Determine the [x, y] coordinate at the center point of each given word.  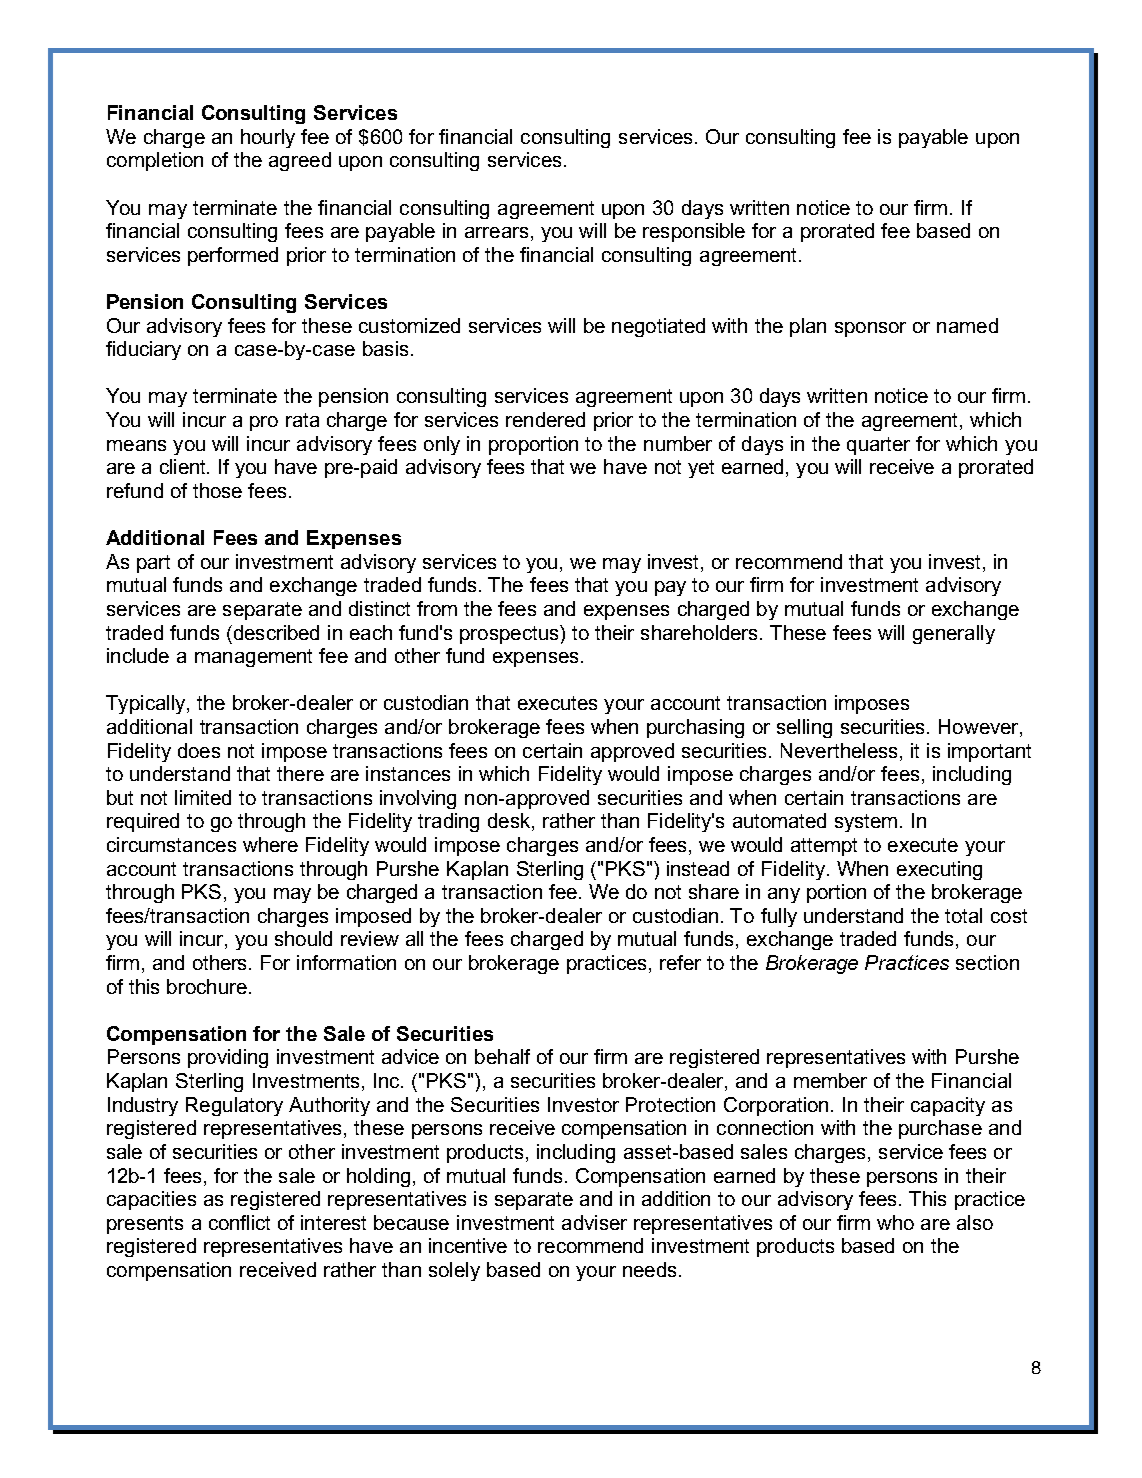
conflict [239, 1222]
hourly [268, 138]
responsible [694, 232]
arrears [496, 232]
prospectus [510, 634]
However [980, 728]
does [199, 750]
